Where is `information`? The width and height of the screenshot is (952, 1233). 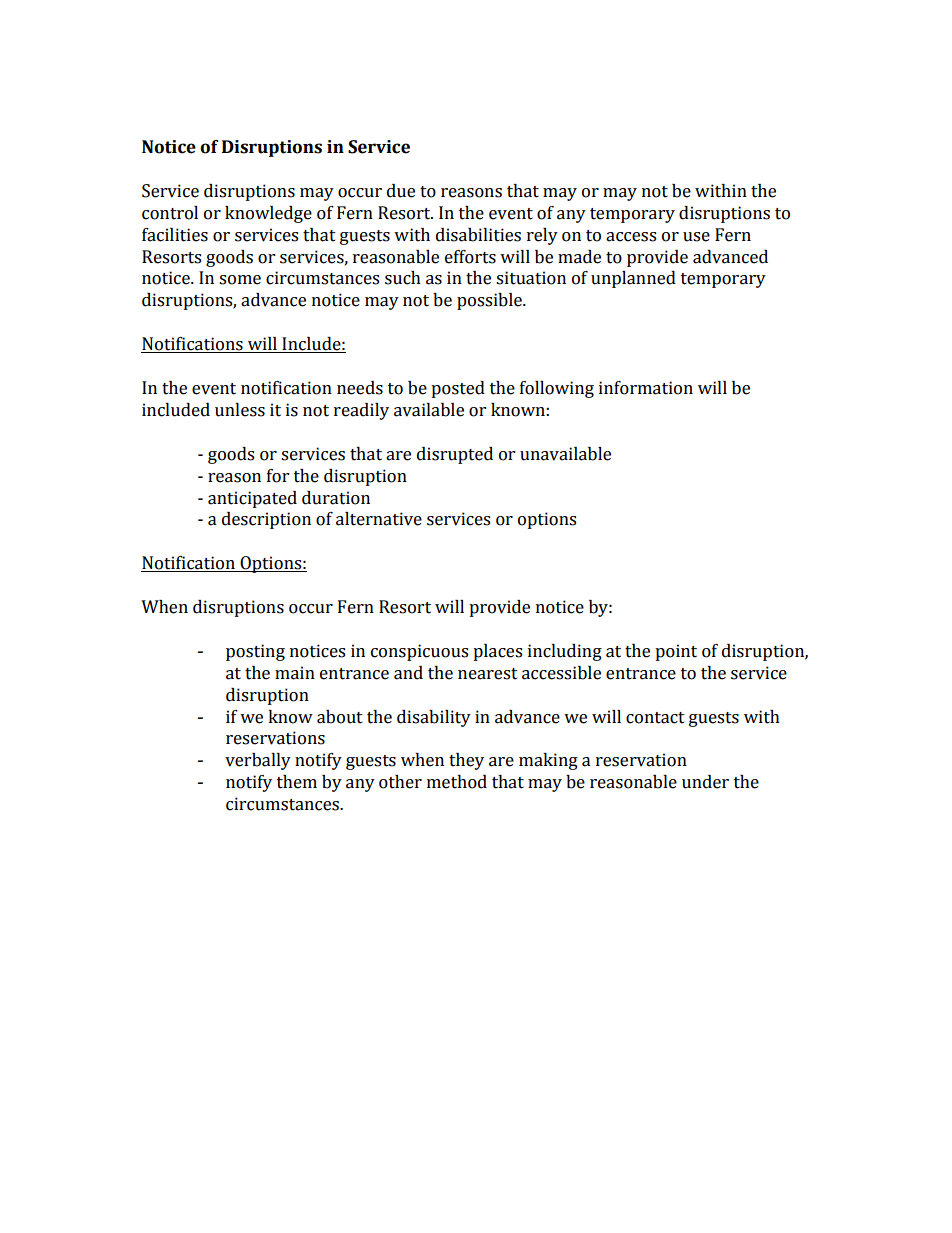 information is located at coordinates (646, 388).
